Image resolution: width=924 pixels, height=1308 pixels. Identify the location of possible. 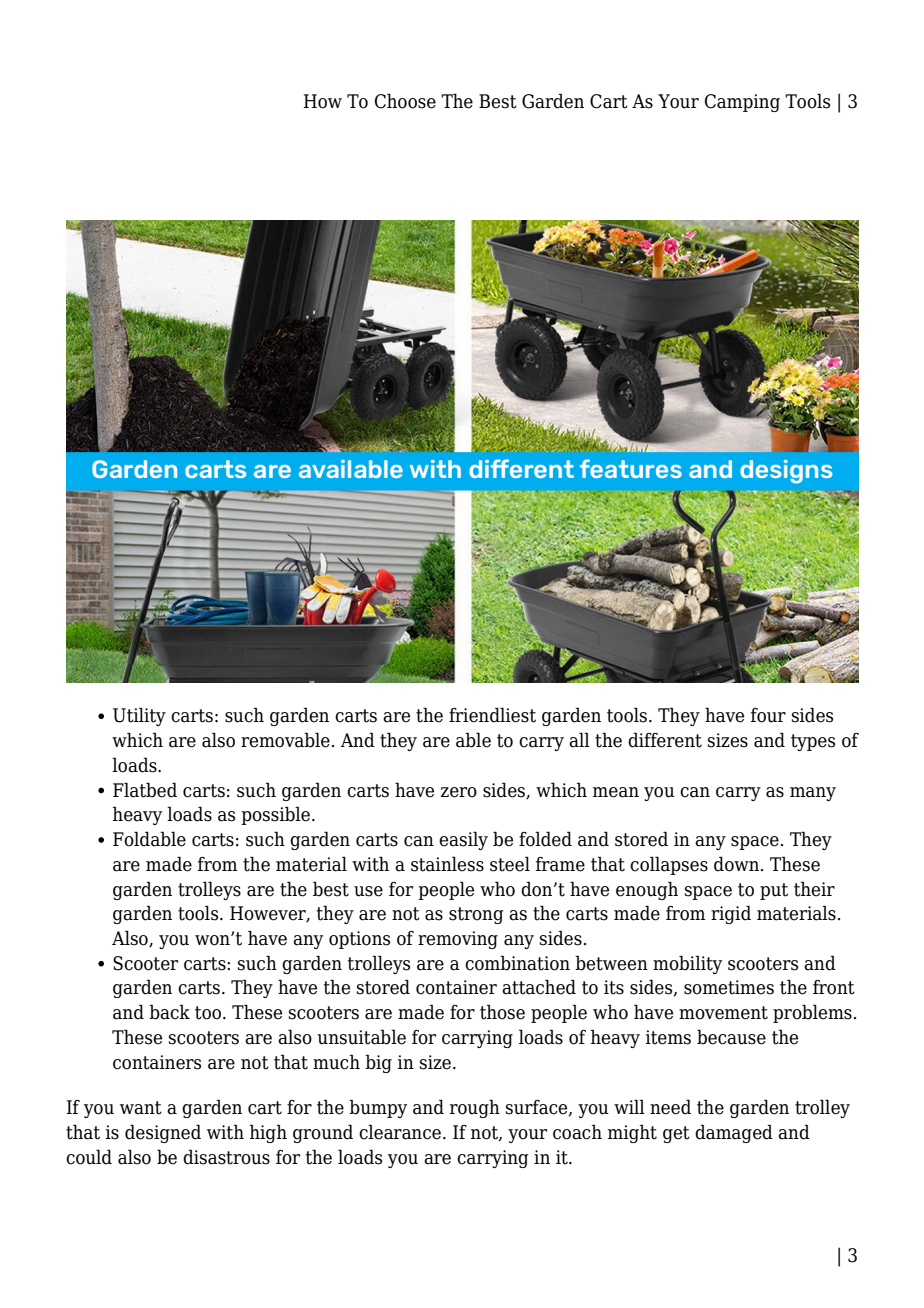
(277, 815).
